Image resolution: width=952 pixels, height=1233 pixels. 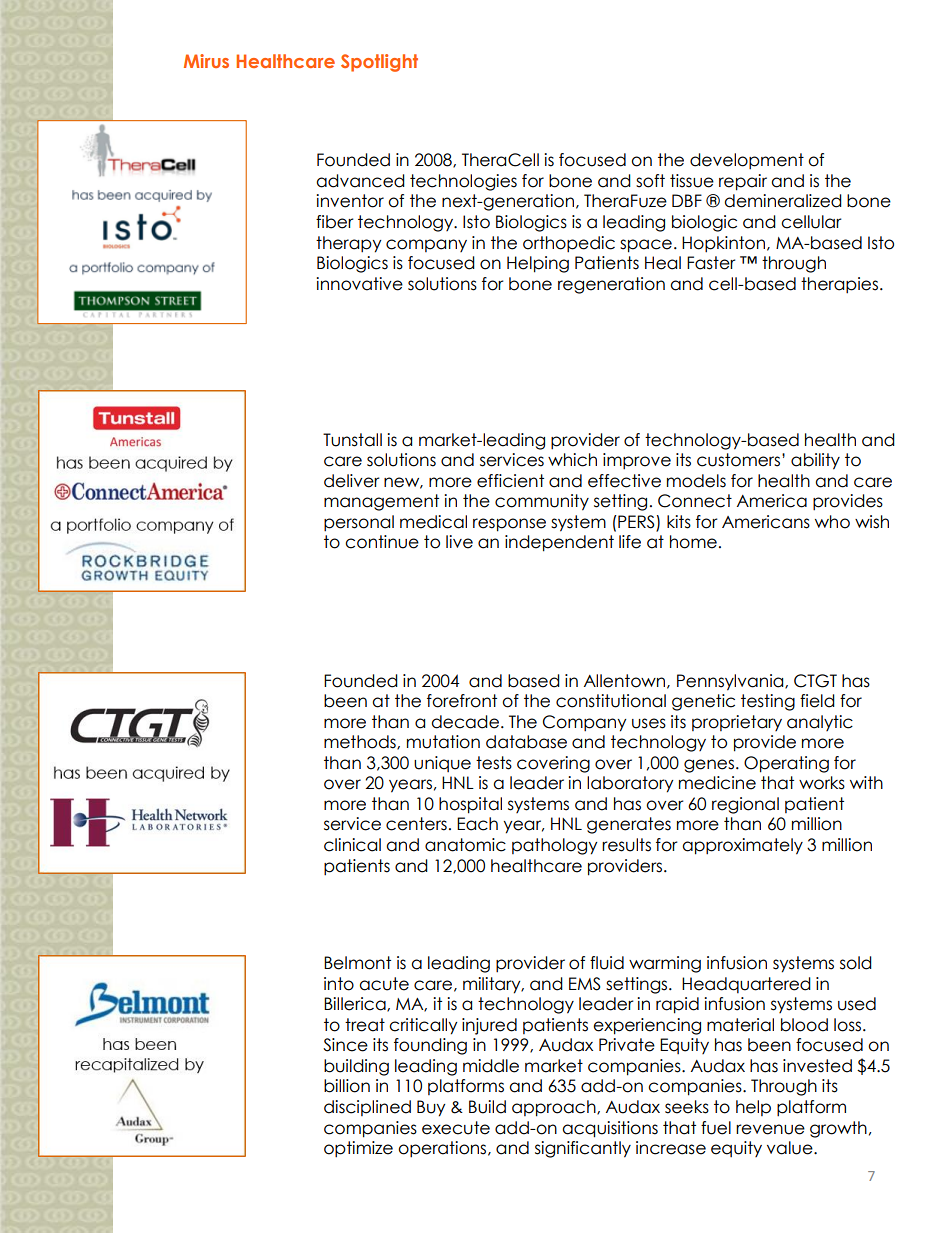 What do you see at coordinates (569, 244) in the document?
I see `orthopedic` at bounding box center [569, 244].
